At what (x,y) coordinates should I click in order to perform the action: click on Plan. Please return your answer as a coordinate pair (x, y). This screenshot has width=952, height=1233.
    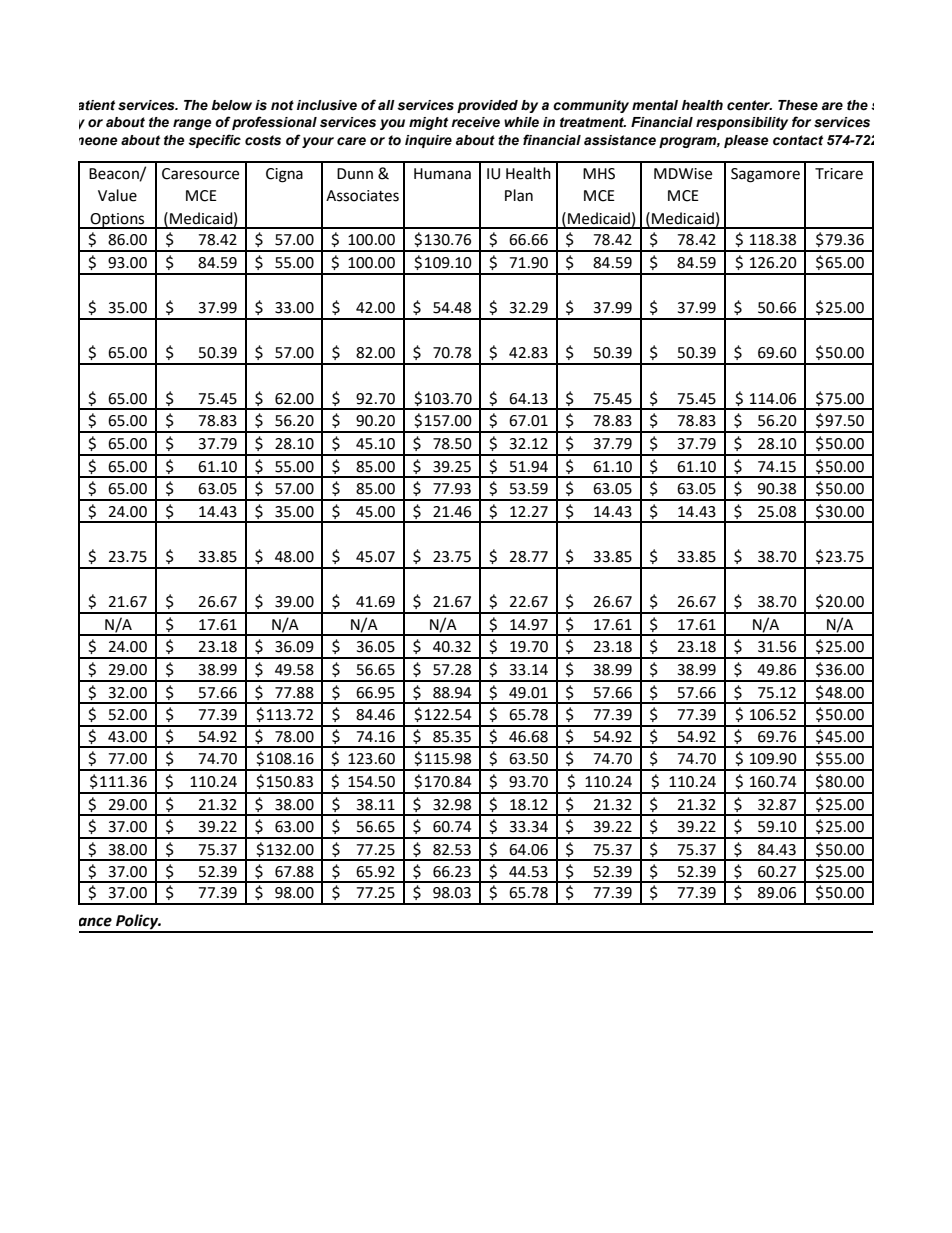
    Looking at the image, I should click on (519, 195).
